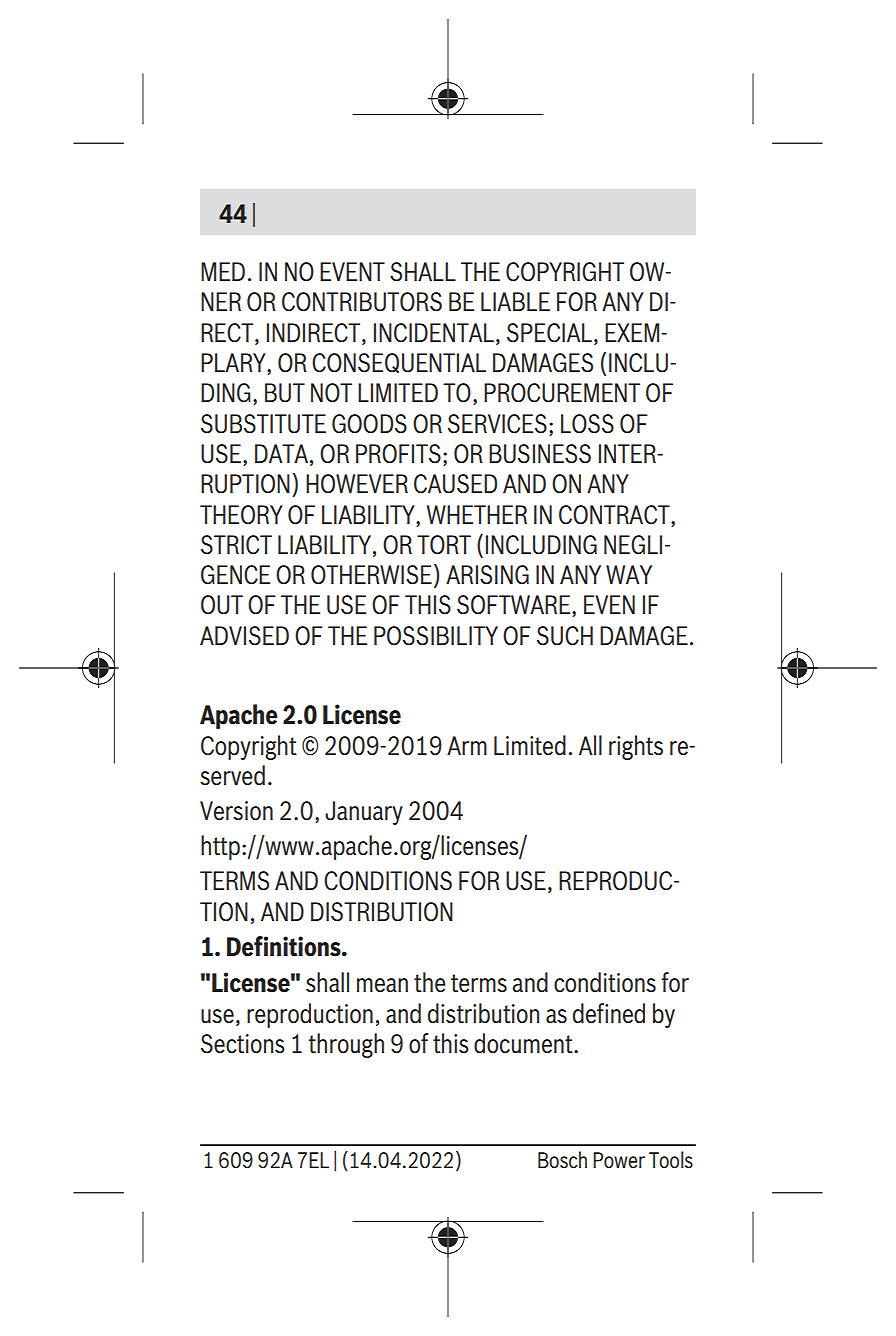  I want to click on January, so click(364, 813).
